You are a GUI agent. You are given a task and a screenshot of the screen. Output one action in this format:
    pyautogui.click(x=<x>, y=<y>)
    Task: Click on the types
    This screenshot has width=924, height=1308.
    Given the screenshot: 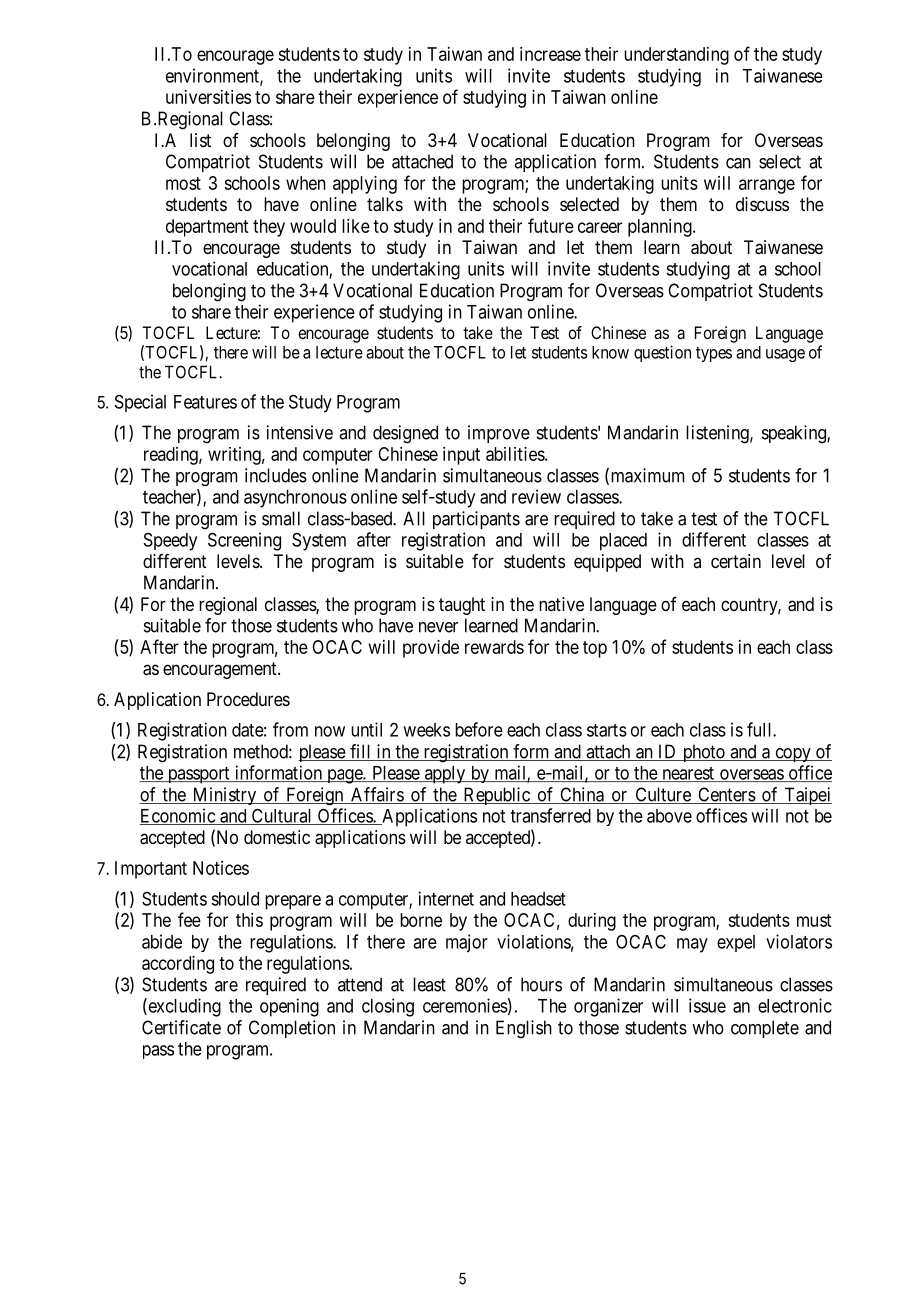 What is the action you would take?
    pyautogui.click(x=714, y=354)
